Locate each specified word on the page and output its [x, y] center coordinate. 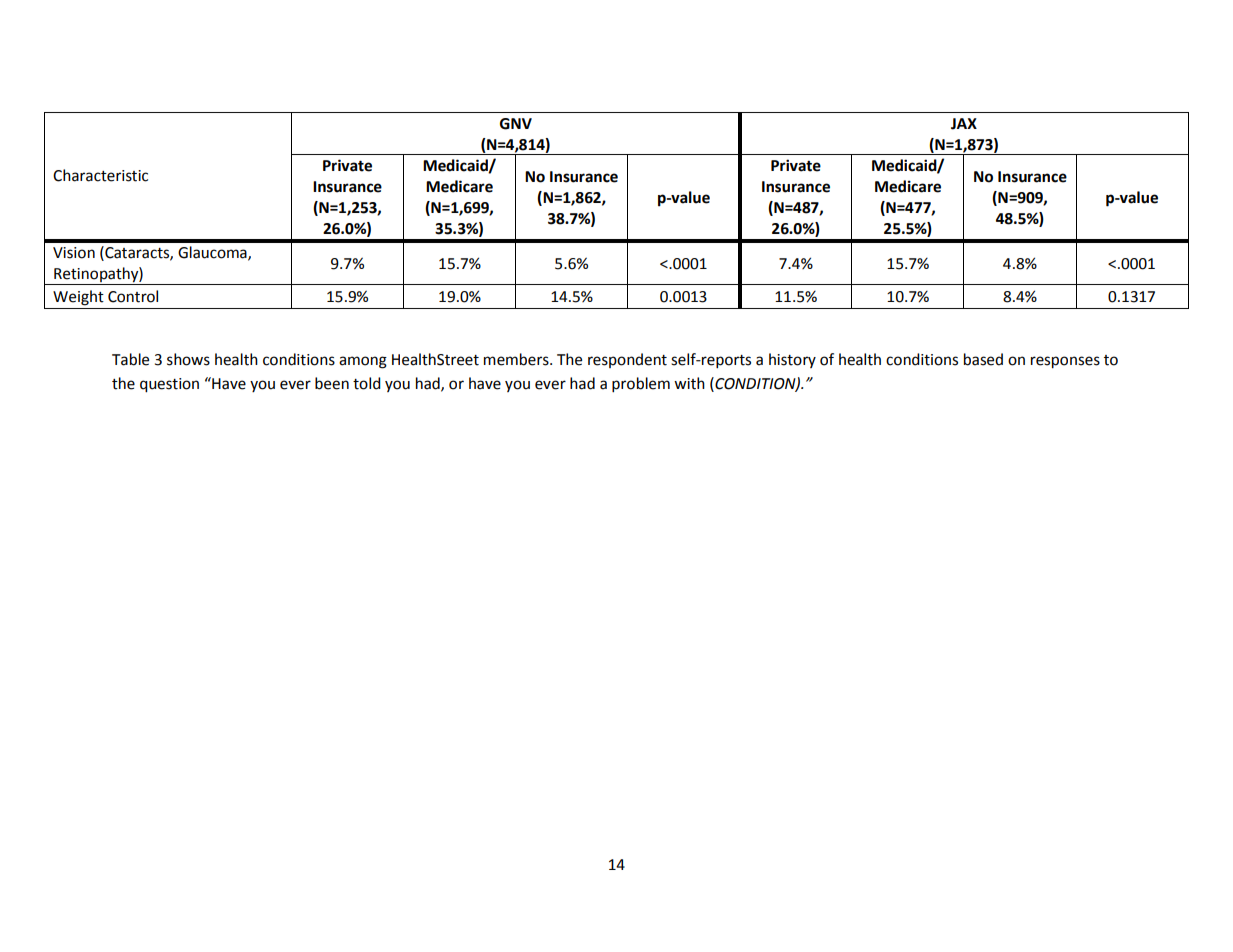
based [983, 359]
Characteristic [100, 175]
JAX [964, 124]
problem [641, 385]
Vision [74, 253]
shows [188, 359]
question [169, 385]
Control [133, 296]
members [517, 359]
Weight [78, 298]
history [792, 360]
